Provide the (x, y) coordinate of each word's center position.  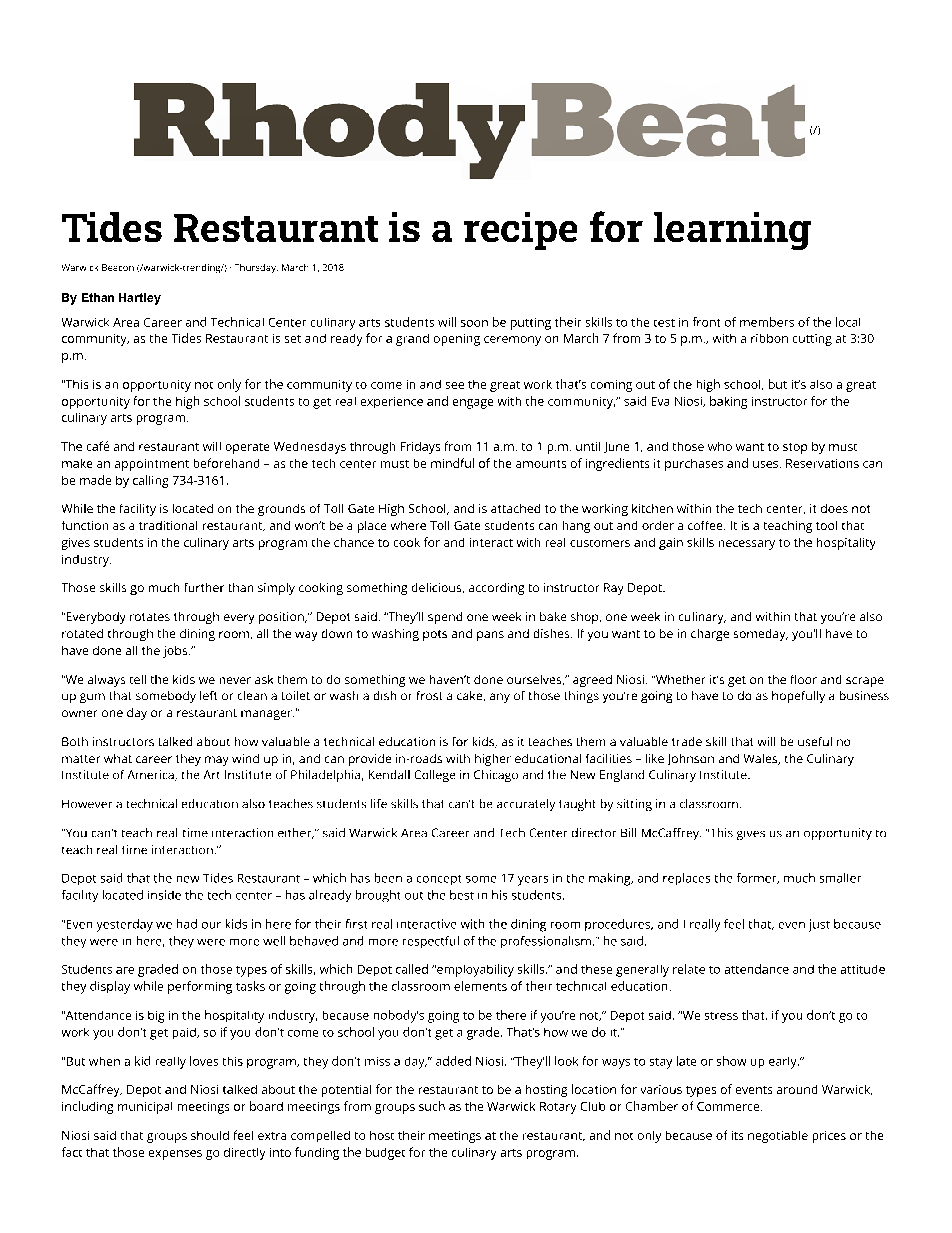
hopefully (798, 697)
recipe (520, 231)
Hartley (140, 299)
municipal (145, 1108)
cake (471, 696)
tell (138, 679)
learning (732, 231)
